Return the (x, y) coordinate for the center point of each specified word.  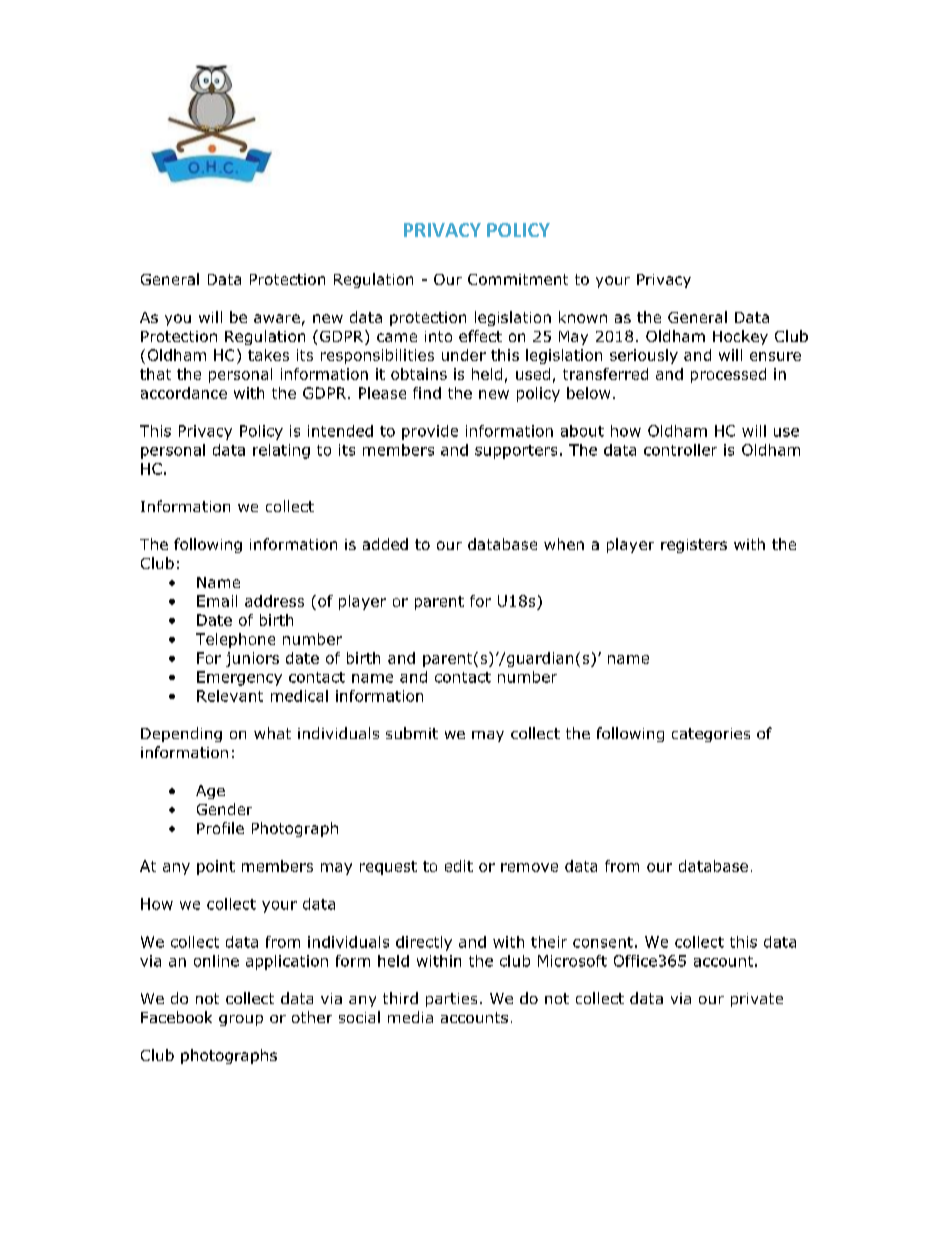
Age (210, 792)
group (241, 1020)
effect (480, 336)
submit (412, 733)
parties (451, 1000)
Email (217, 601)
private (757, 1000)
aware (277, 318)
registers (694, 546)
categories (711, 735)
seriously (644, 356)
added (385, 544)
